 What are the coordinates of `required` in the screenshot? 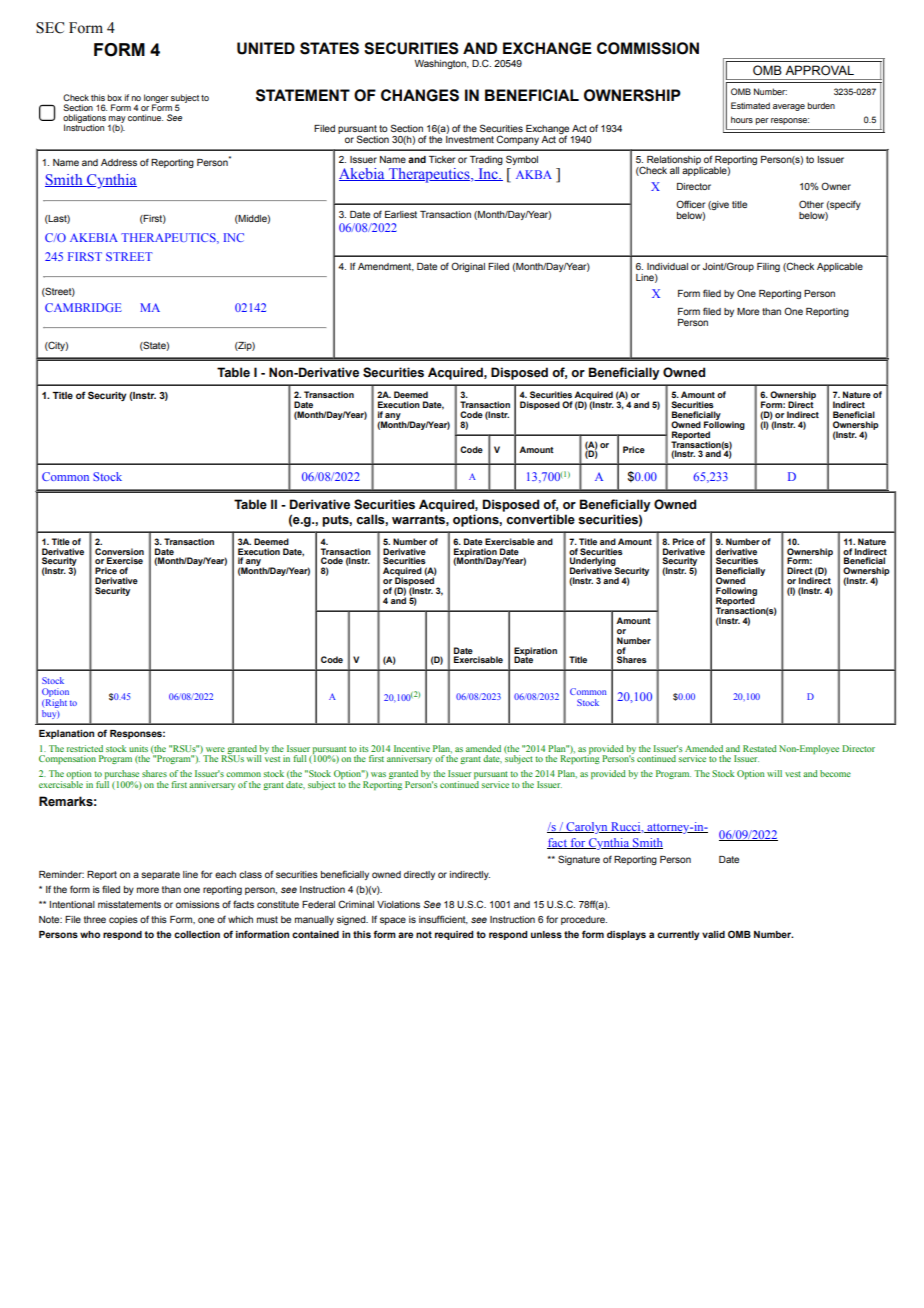 It's located at (454, 935).
